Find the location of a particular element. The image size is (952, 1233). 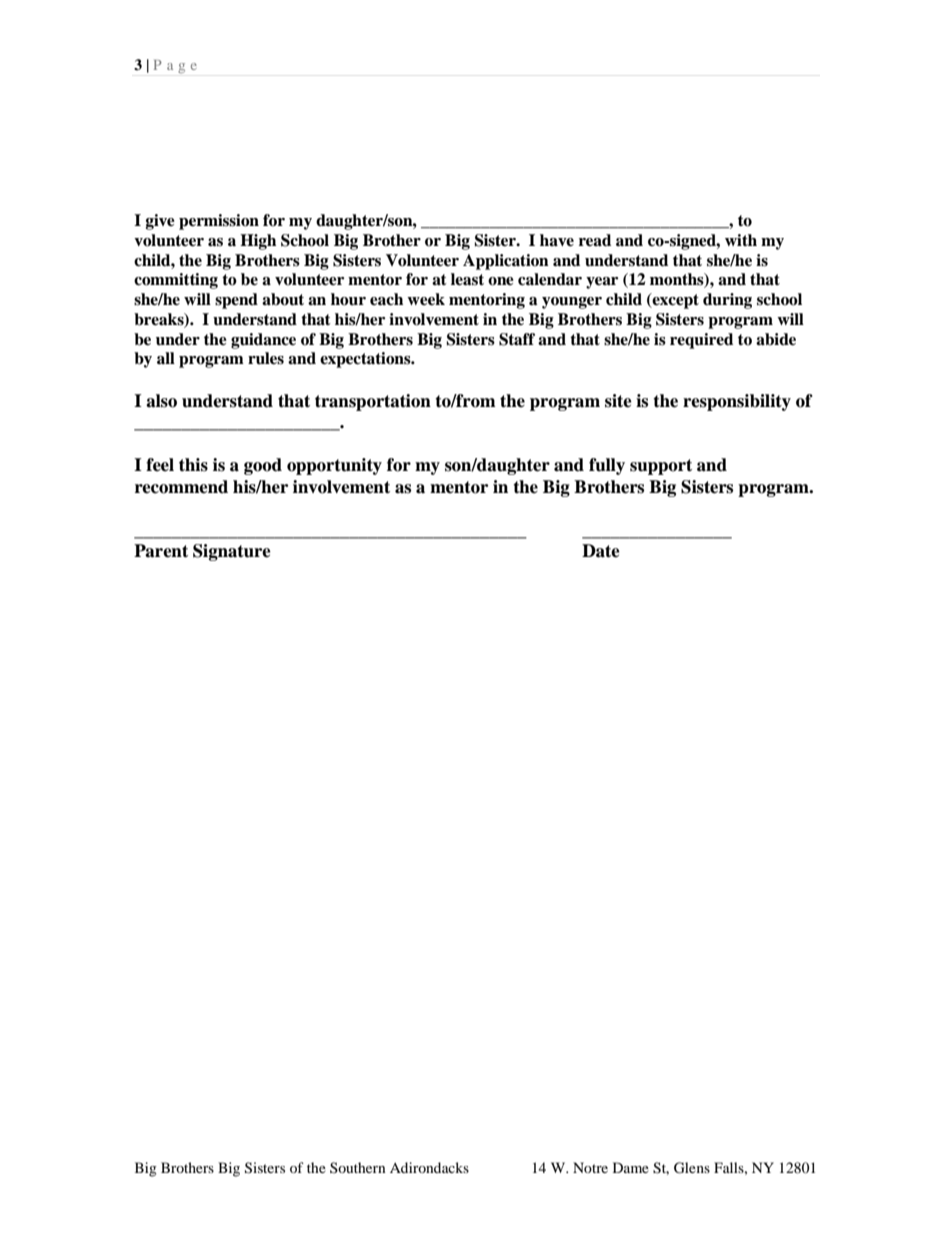

High is located at coordinates (258, 242).
